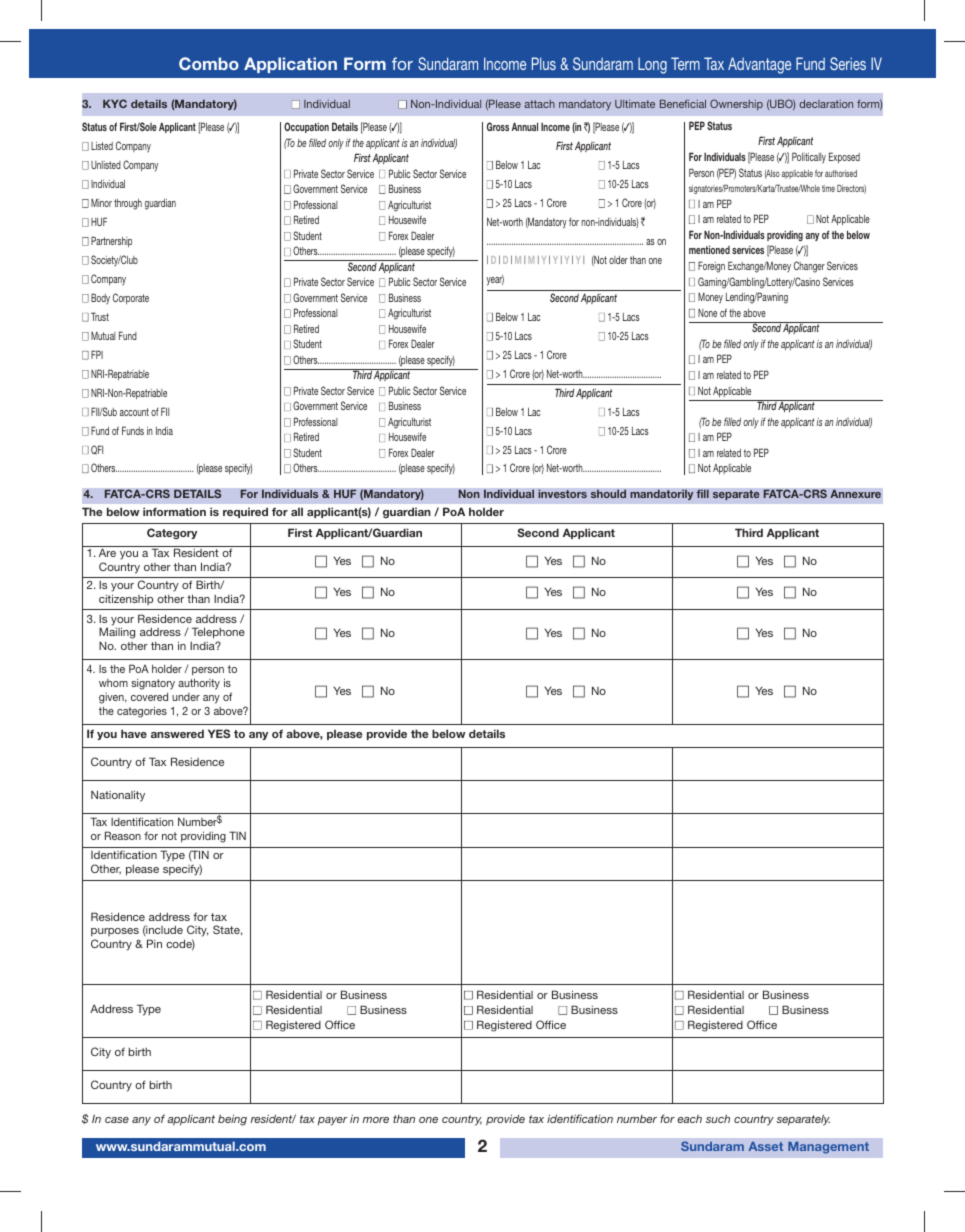 This screenshot has height=1232, width=965. What do you see at coordinates (218, 634) in the screenshot?
I see `Telephone` at bounding box center [218, 634].
